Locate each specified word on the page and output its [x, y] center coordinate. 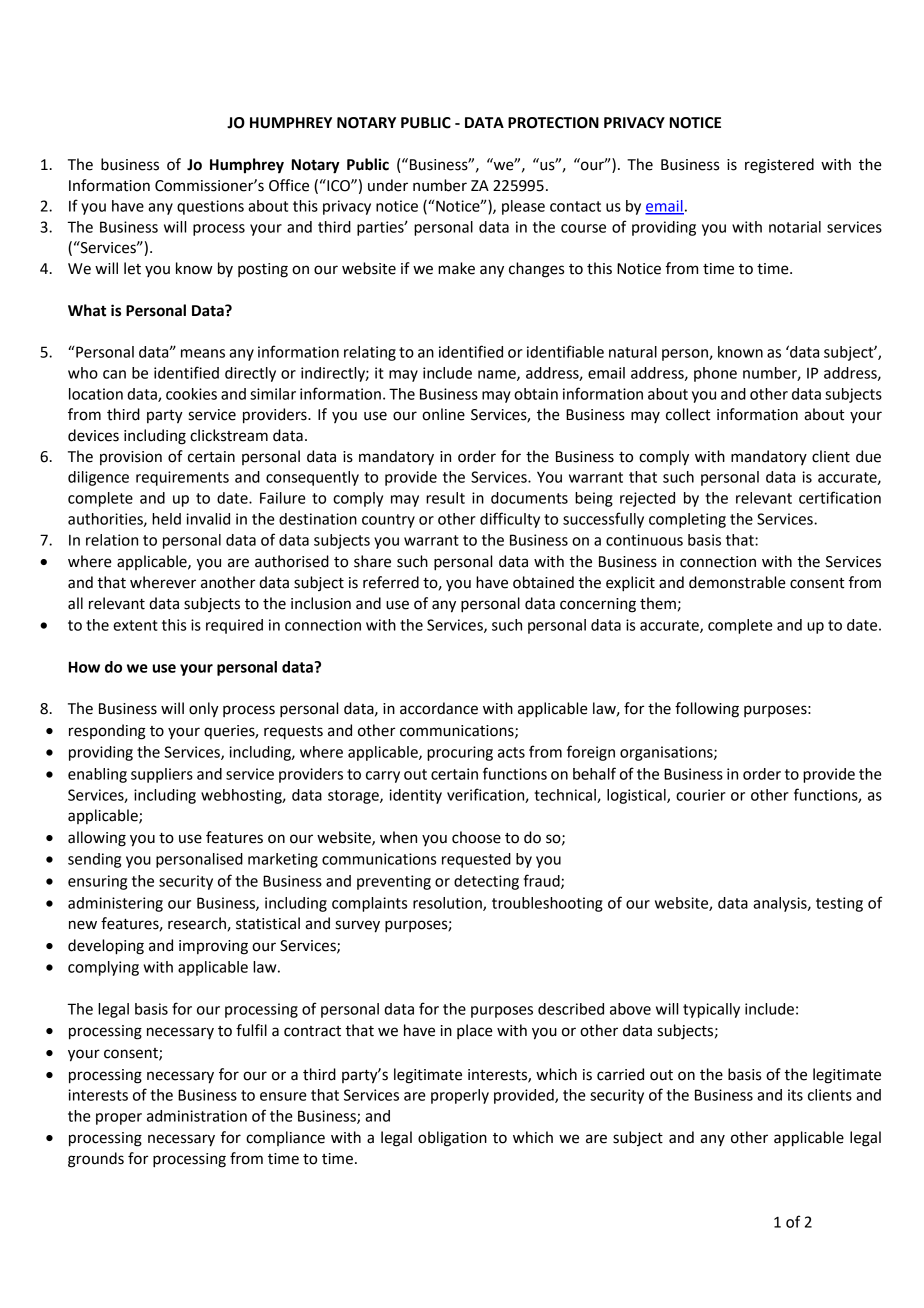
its [795, 1095]
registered [779, 166]
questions [210, 207]
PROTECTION [553, 123]
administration [197, 1116]
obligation [452, 1139]
